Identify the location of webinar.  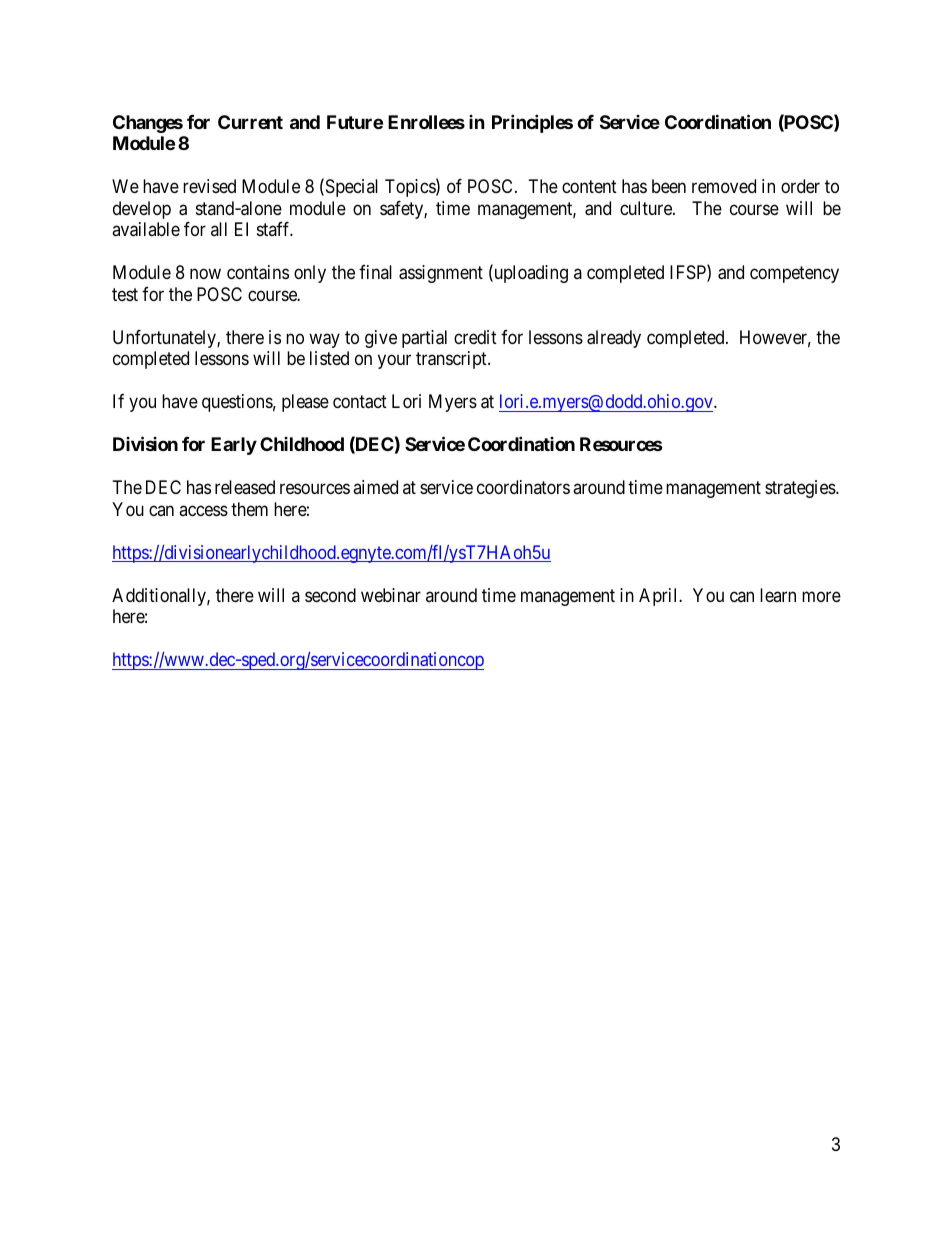
(391, 595).
